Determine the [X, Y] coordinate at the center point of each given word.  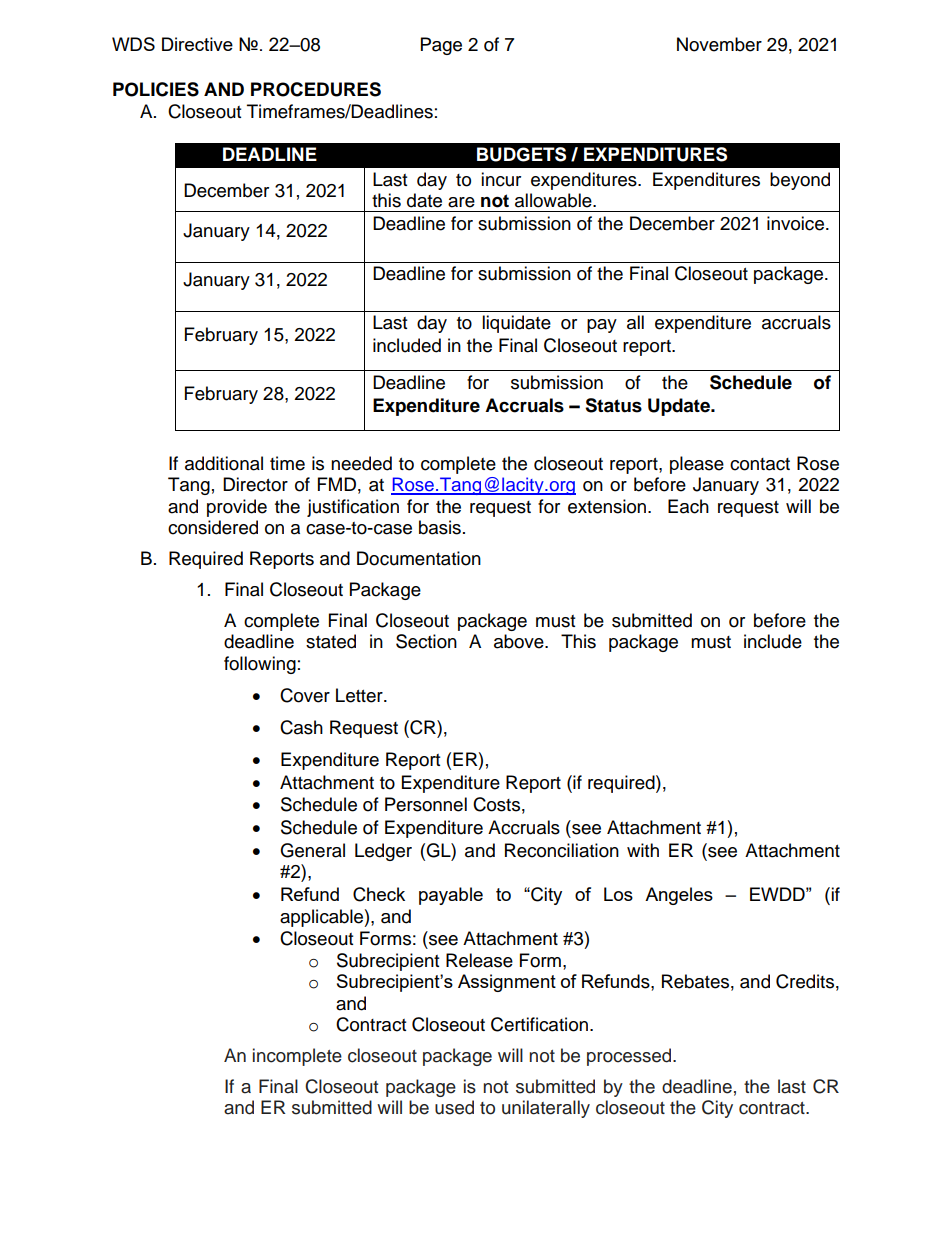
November [719, 44]
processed [630, 1057]
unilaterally [546, 1109]
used [454, 1107]
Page [441, 46]
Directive [197, 44]
